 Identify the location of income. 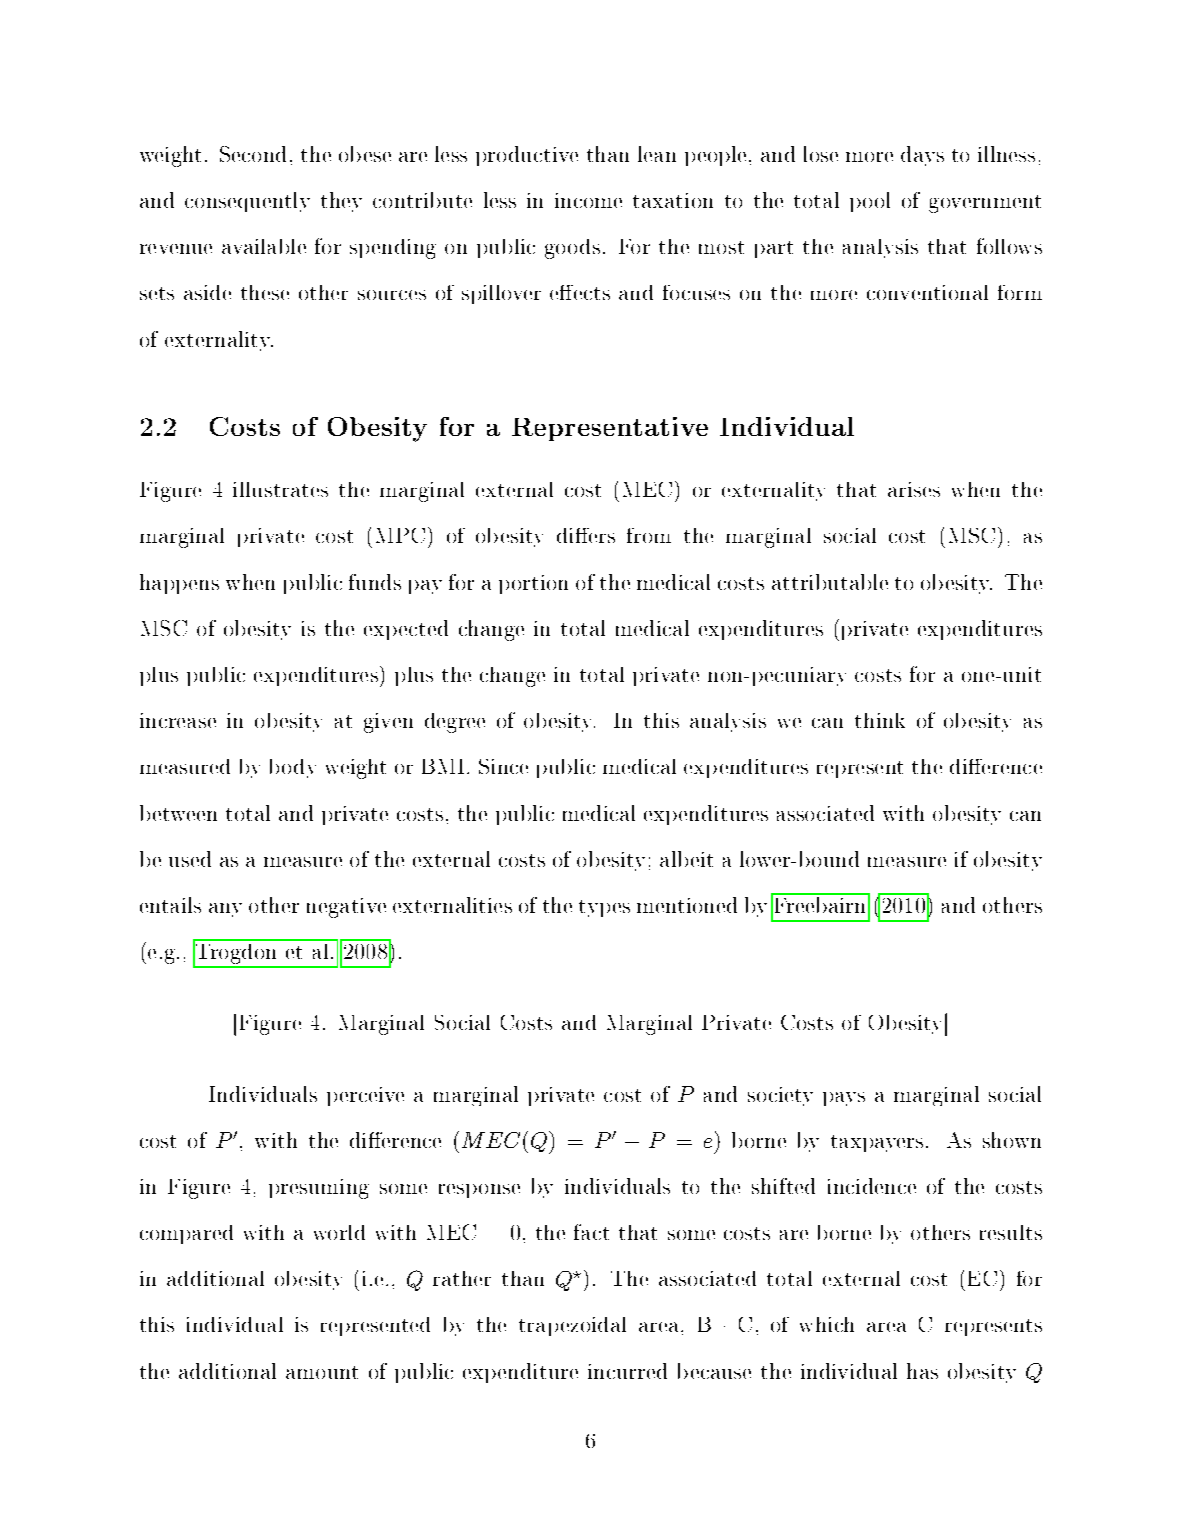
(588, 200).
